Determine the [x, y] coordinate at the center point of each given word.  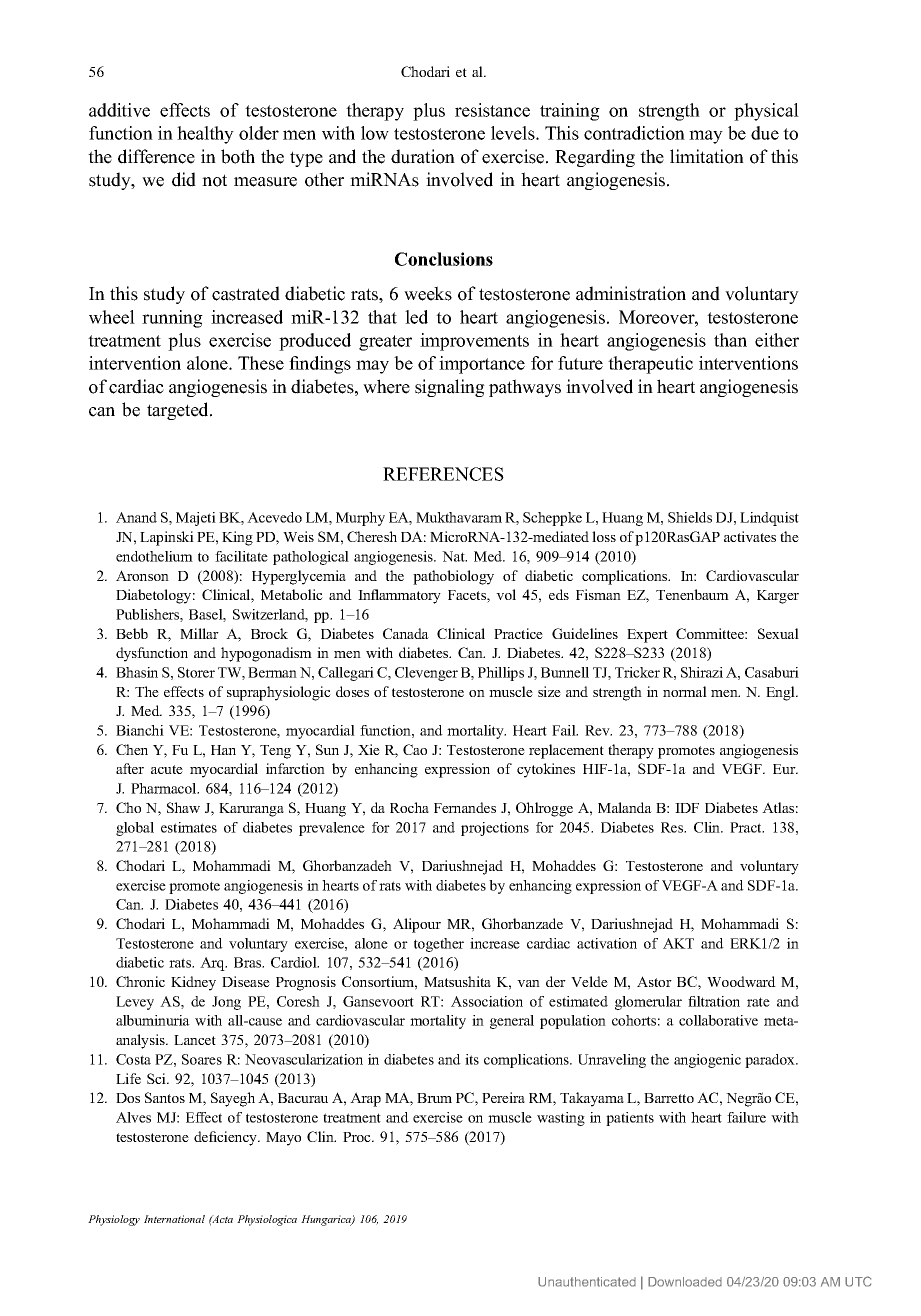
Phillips [501, 674]
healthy [205, 135]
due [765, 133]
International [174, 1219]
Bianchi [140, 730]
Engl [781, 693]
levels [514, 133]
